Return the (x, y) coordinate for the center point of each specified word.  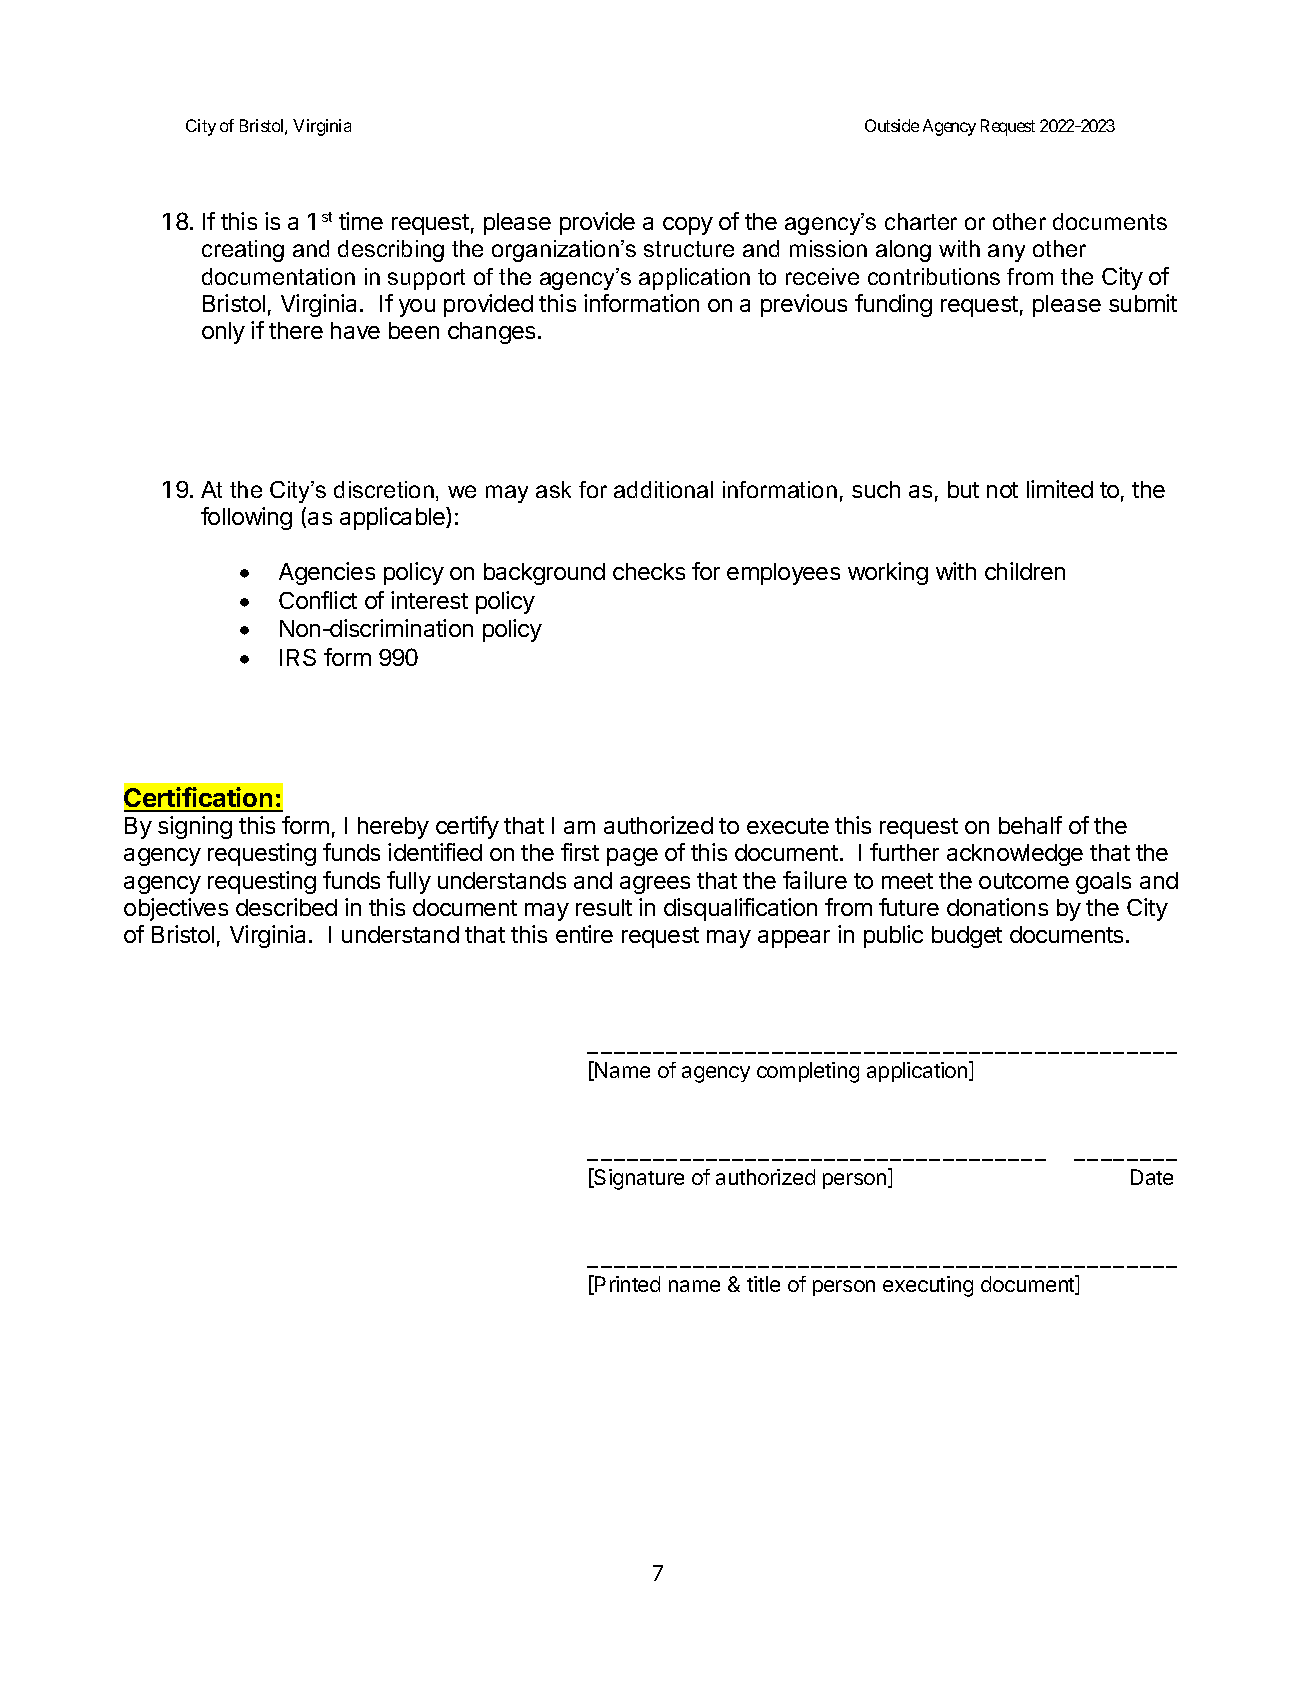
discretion (384, 489)
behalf (1030, 825)
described (286, 907)
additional (663, 489)
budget (967, 937)
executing (928, 1286)
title (763, 1284)
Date (1152, 1177)
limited (1060, 489)
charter (921, 221)
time (361, 221)
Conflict (318, 600)
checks (649, 571)
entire (584, 934)
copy (688, 226)
